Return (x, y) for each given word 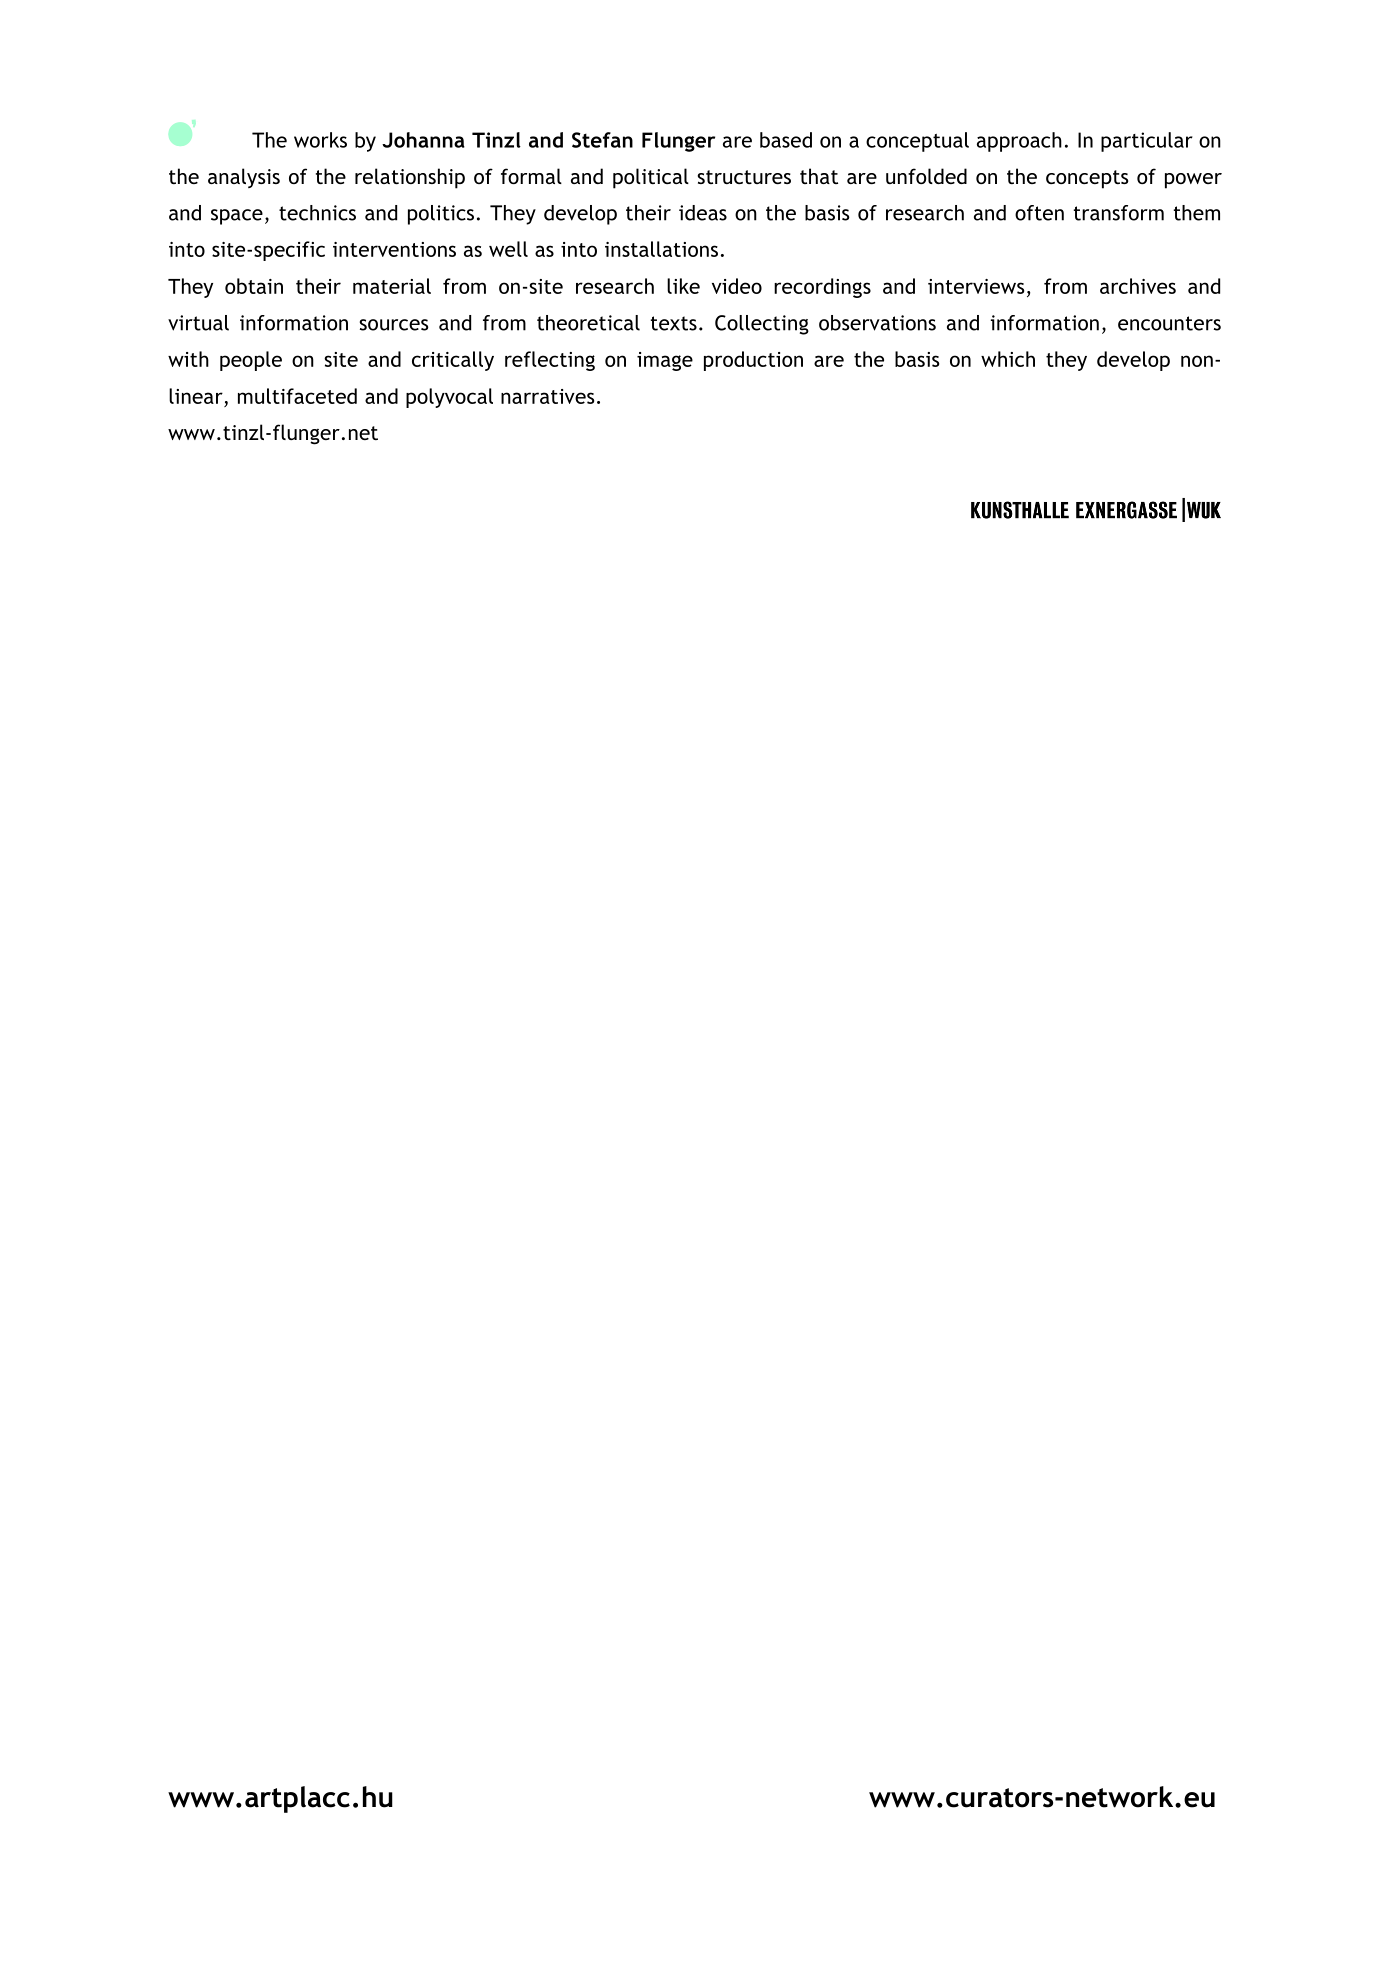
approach (1019, 142)
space (237, 217)
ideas (703, 213)
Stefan (602, 140)
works (320, 140)
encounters (1169, 323)
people (251, 361)
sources (394, 325)
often (1039, 213)
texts (674, 323)
